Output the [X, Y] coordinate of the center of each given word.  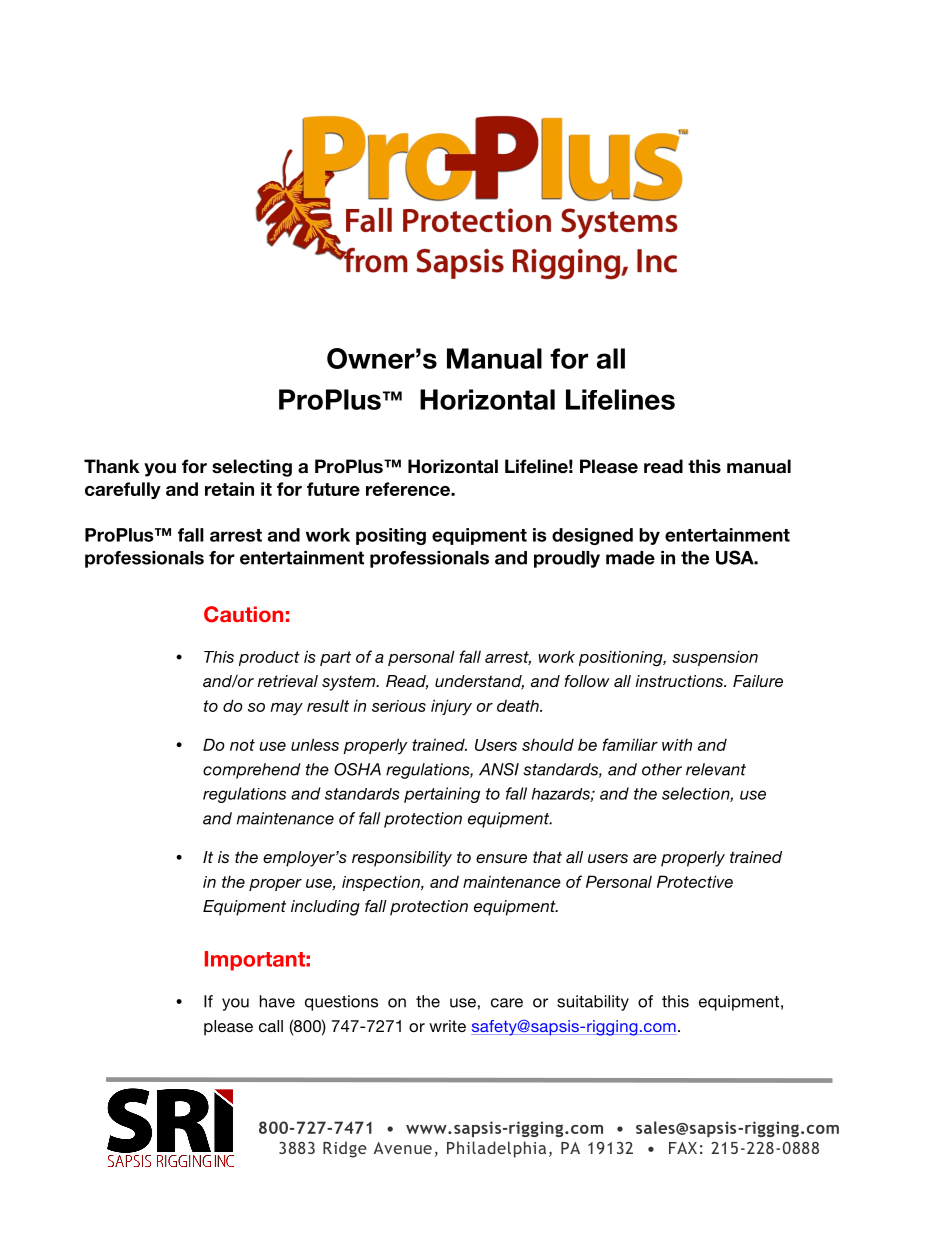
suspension [715, 658]
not [242, 745]
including [325, 908]
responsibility [402, 859]
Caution [243, 614]
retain [229, 489]
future [333, 489]
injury [451, 707]
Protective [695, 881]
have [277, 1001]
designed [592, 536]
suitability [593, 1003]
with [677, 744]
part [335, 658]
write [447, 1026]
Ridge [345, 1149]
